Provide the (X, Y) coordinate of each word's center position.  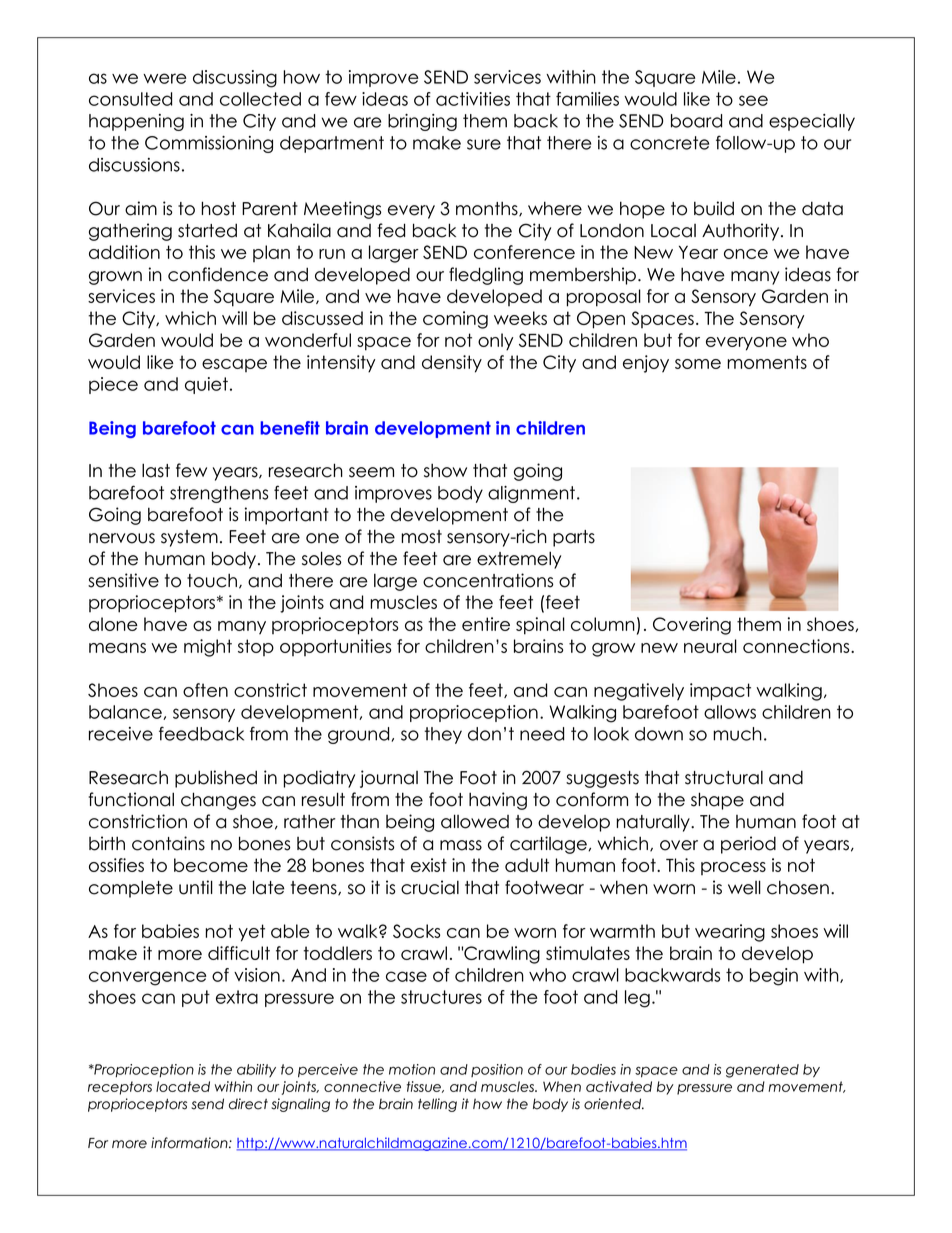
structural (724, 777)
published (216, 779)
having (498, 801)
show (445, 470)
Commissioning (209, 144)
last (156, 470)
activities (473, 99)
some (698, 364)
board (696, 121)
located (183, 1086)
